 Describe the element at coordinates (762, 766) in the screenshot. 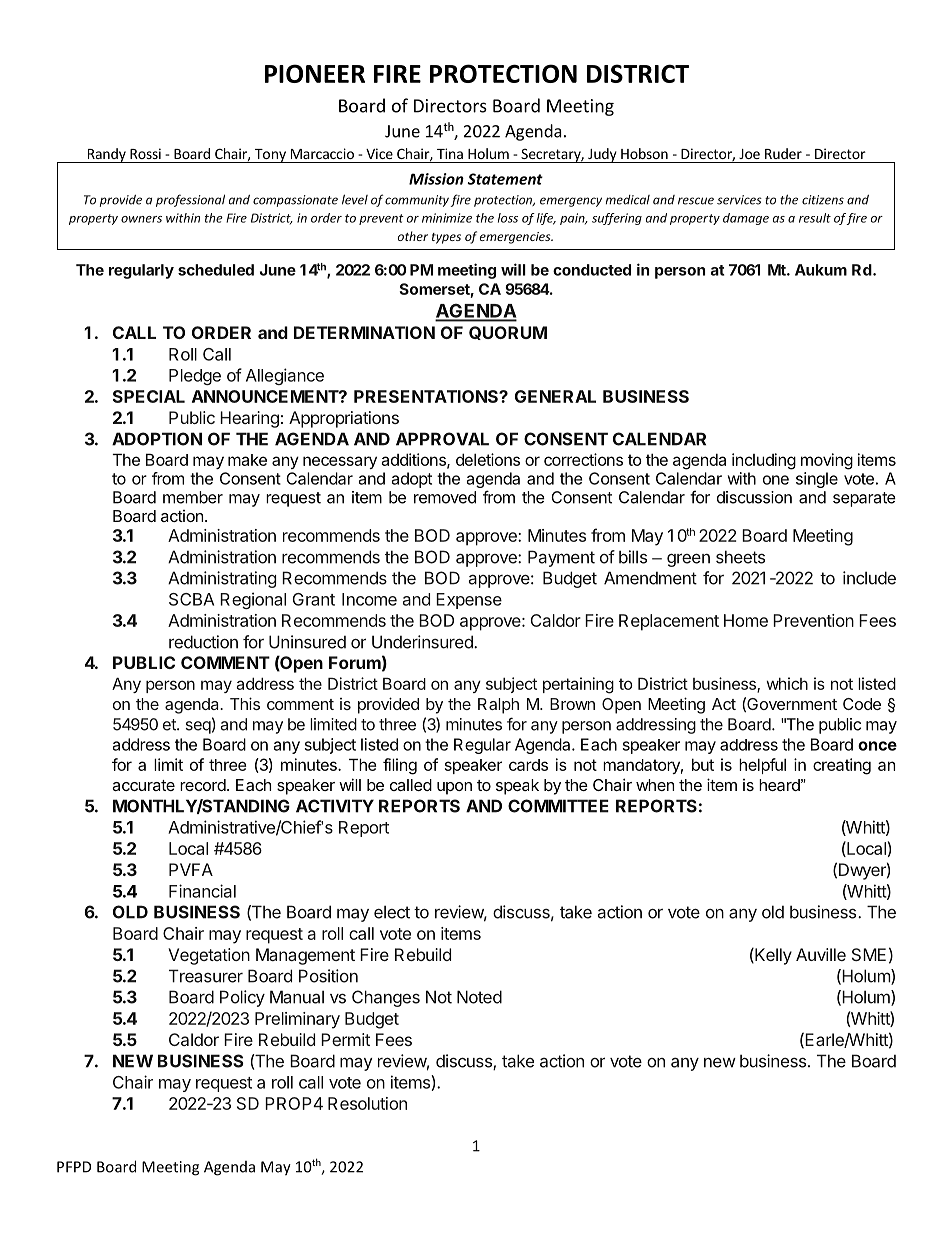

I see `helpful` at that location.
